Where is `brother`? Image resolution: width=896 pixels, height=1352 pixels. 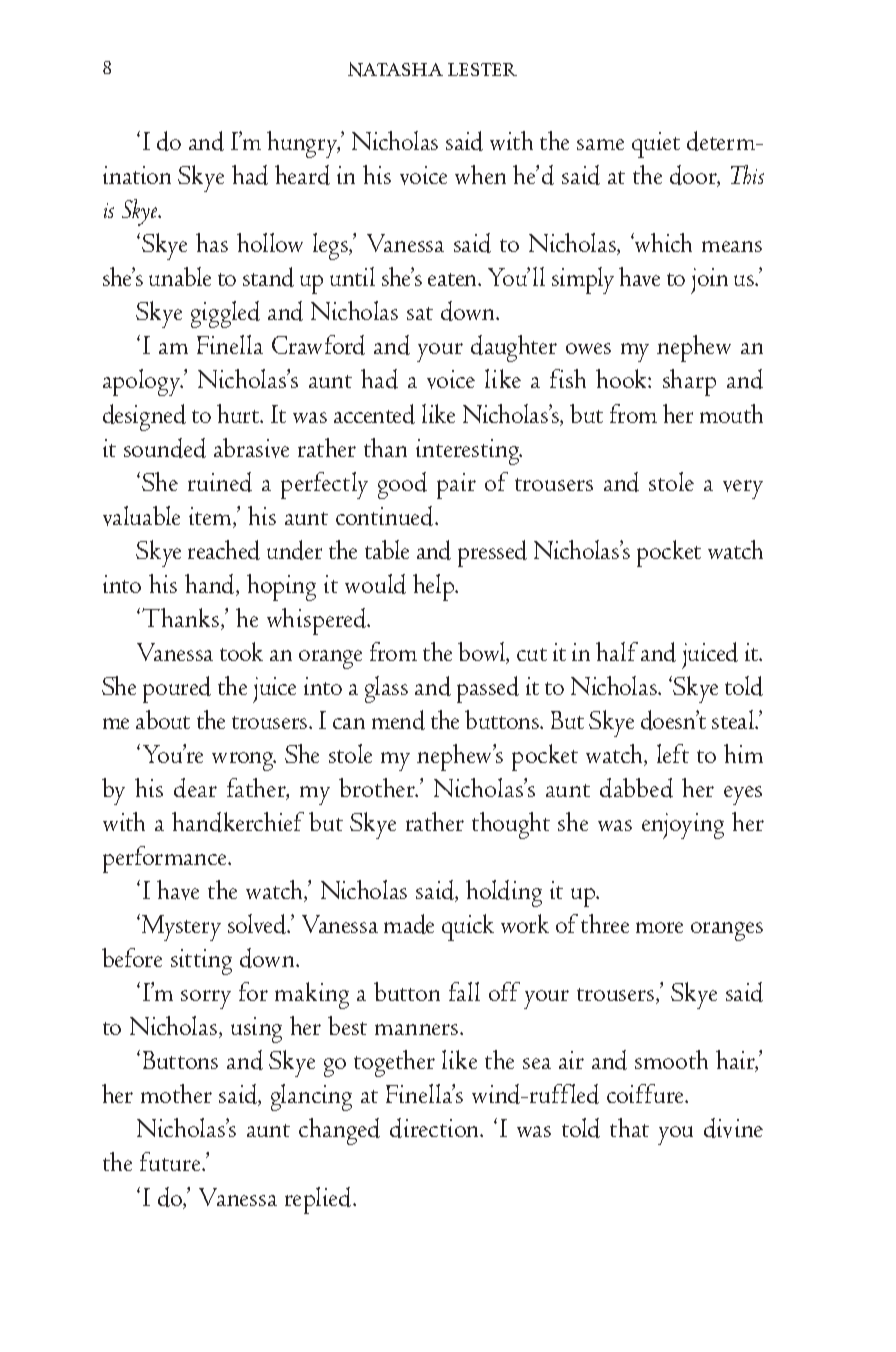
brother is located at coordinates (378, 787).
